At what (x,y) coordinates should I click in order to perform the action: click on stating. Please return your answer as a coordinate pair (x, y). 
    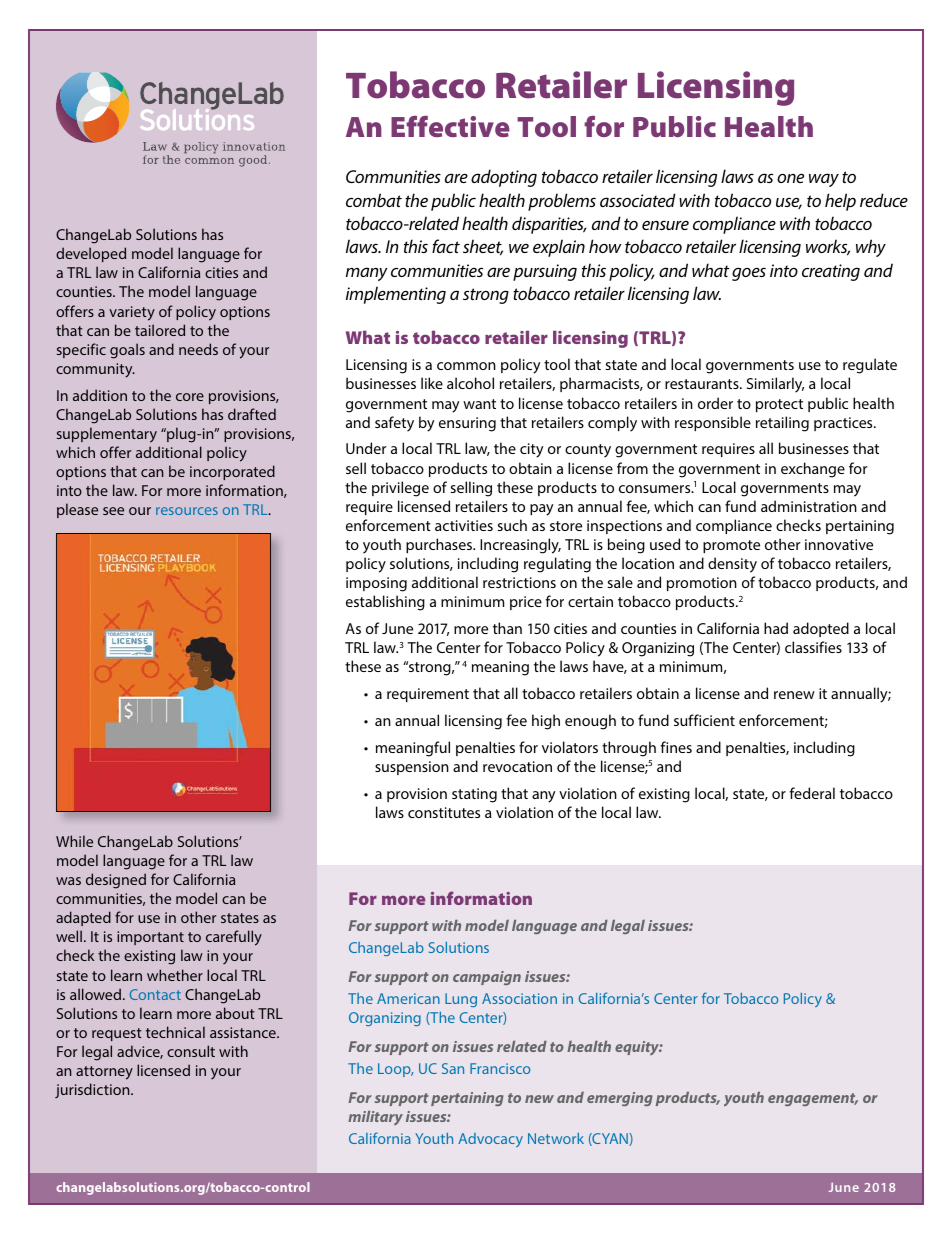
    Looking at the image, I should click on (474, 795).
